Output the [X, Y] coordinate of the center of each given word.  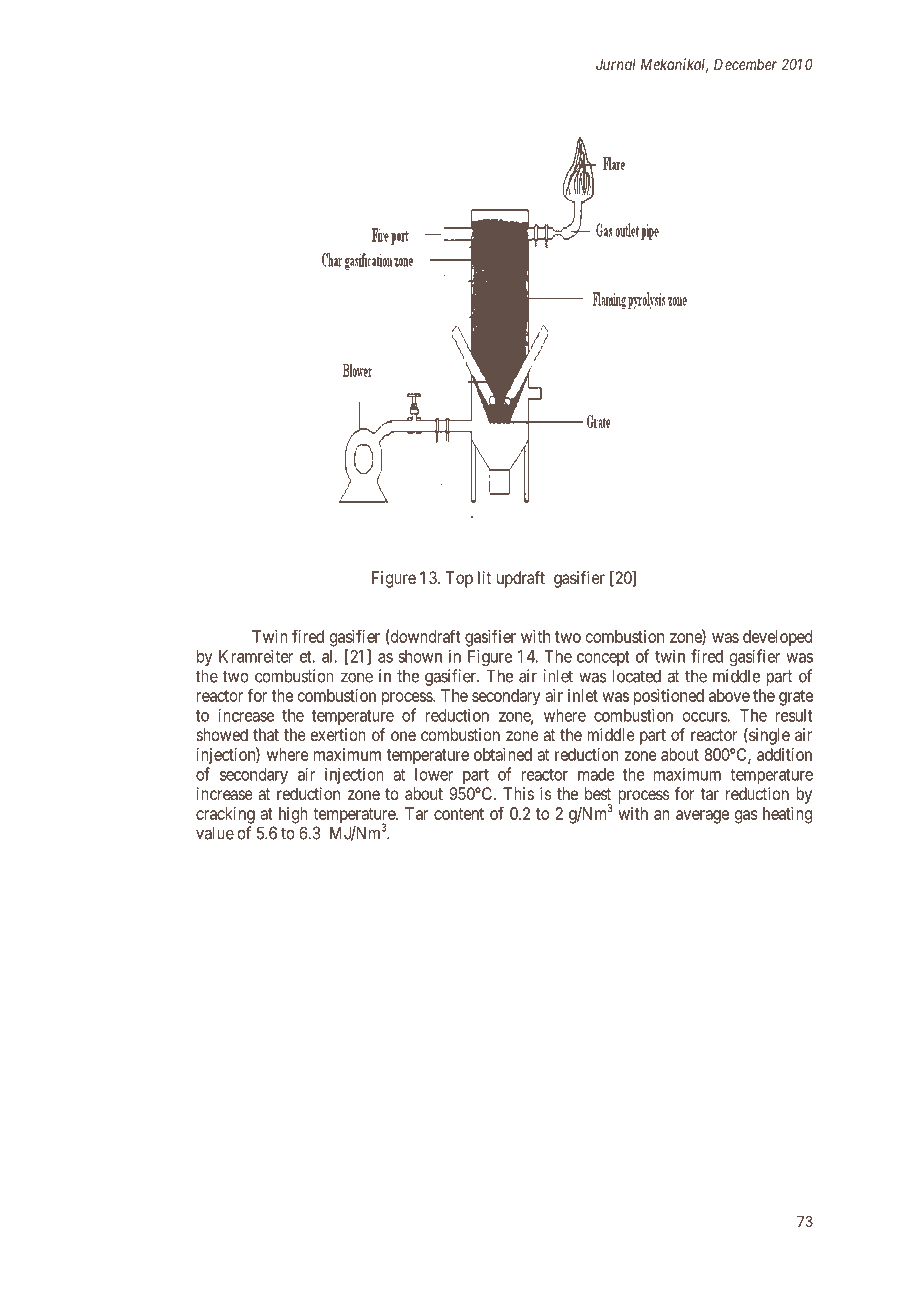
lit [484, 577]
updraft [521, 579]
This [518, 793]
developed [777, 638]
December [745, 64]
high [293, 815]
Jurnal [616, 64]
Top [459, 579]
